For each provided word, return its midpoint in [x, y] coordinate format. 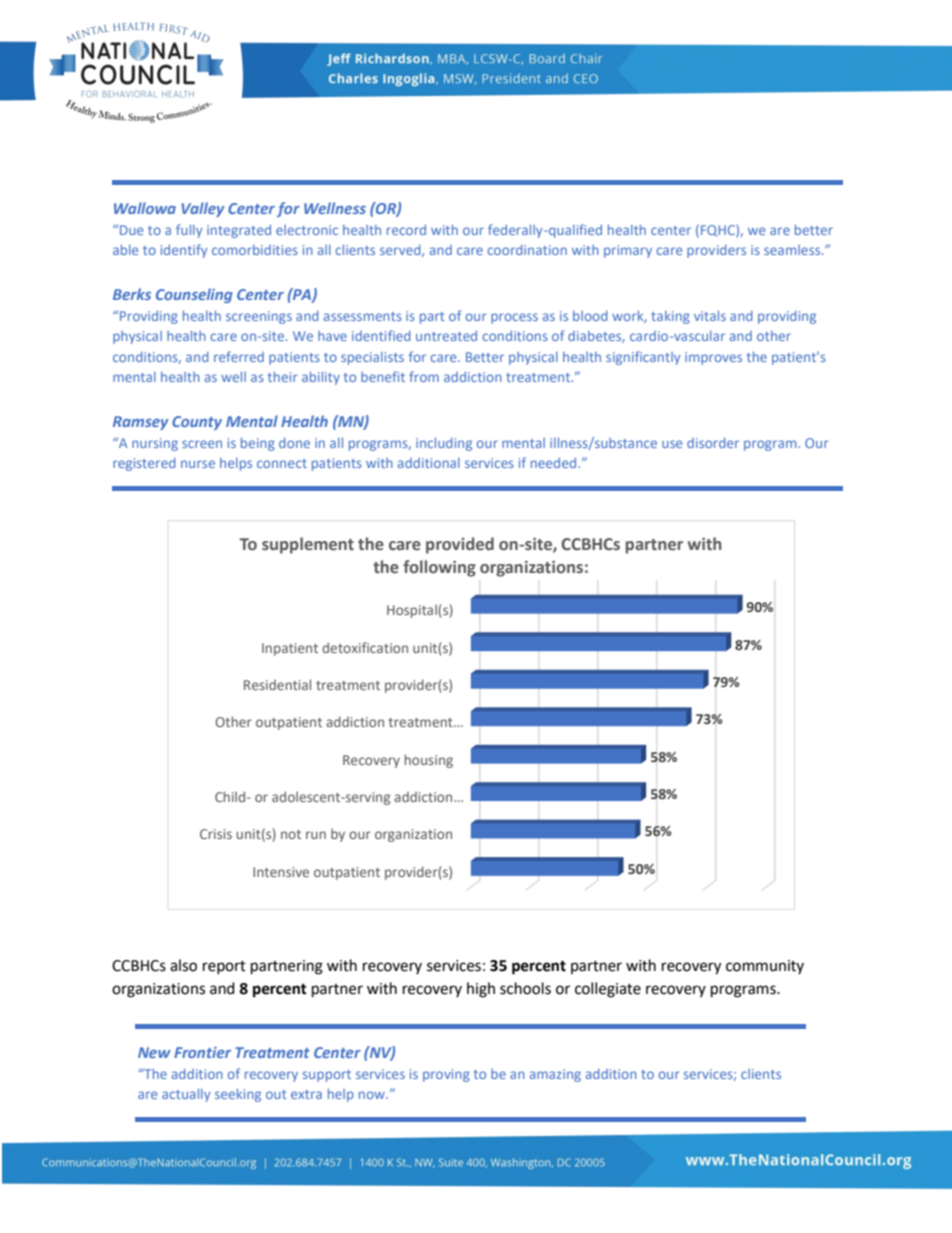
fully [189, 231]
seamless [793, 250]
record [406, 230]
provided [460, 545]
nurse [198, 464]
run [316, 835]
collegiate [608, 990]
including [444, 444]
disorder [713, 443]
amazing [555, 1075]
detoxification [365, 647]
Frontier [202, 1052]
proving [446, 1075]
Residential [277, 684]
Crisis [216, 834]
